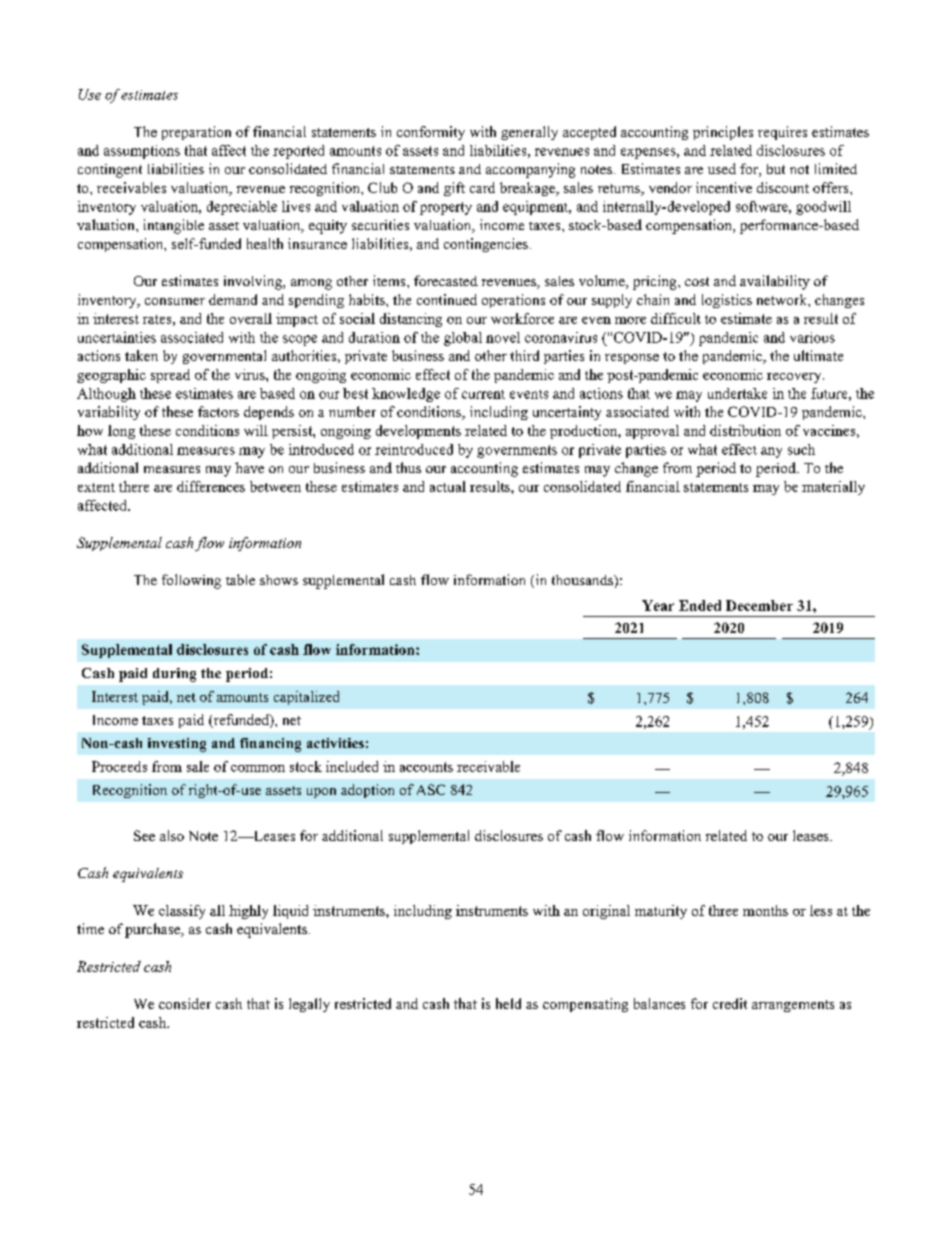  What do you see at coordinates (174, 675) in the document?
I see `during` at bounding box center [174, 675].
